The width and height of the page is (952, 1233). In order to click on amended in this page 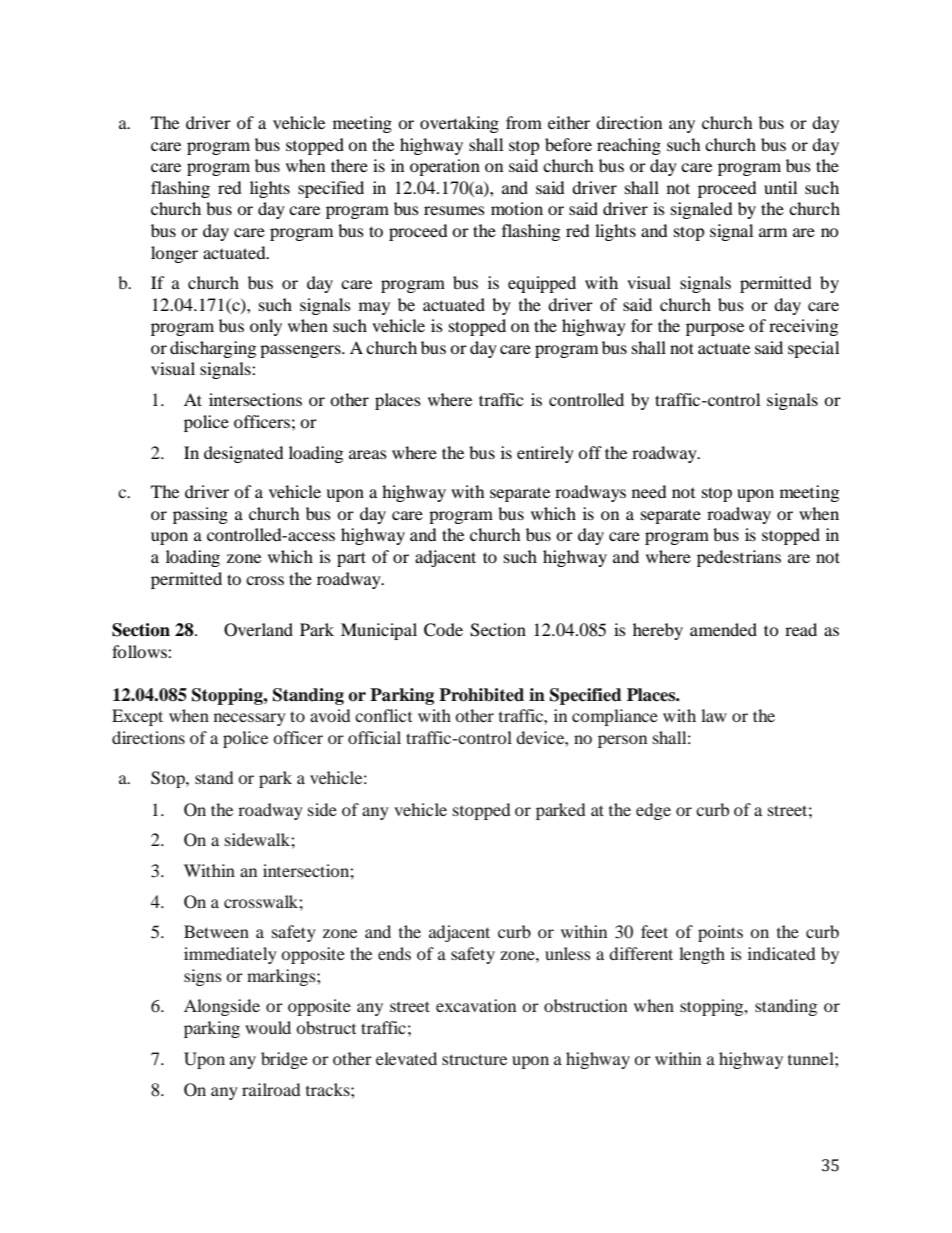, I will do `click(723, 629)`.
